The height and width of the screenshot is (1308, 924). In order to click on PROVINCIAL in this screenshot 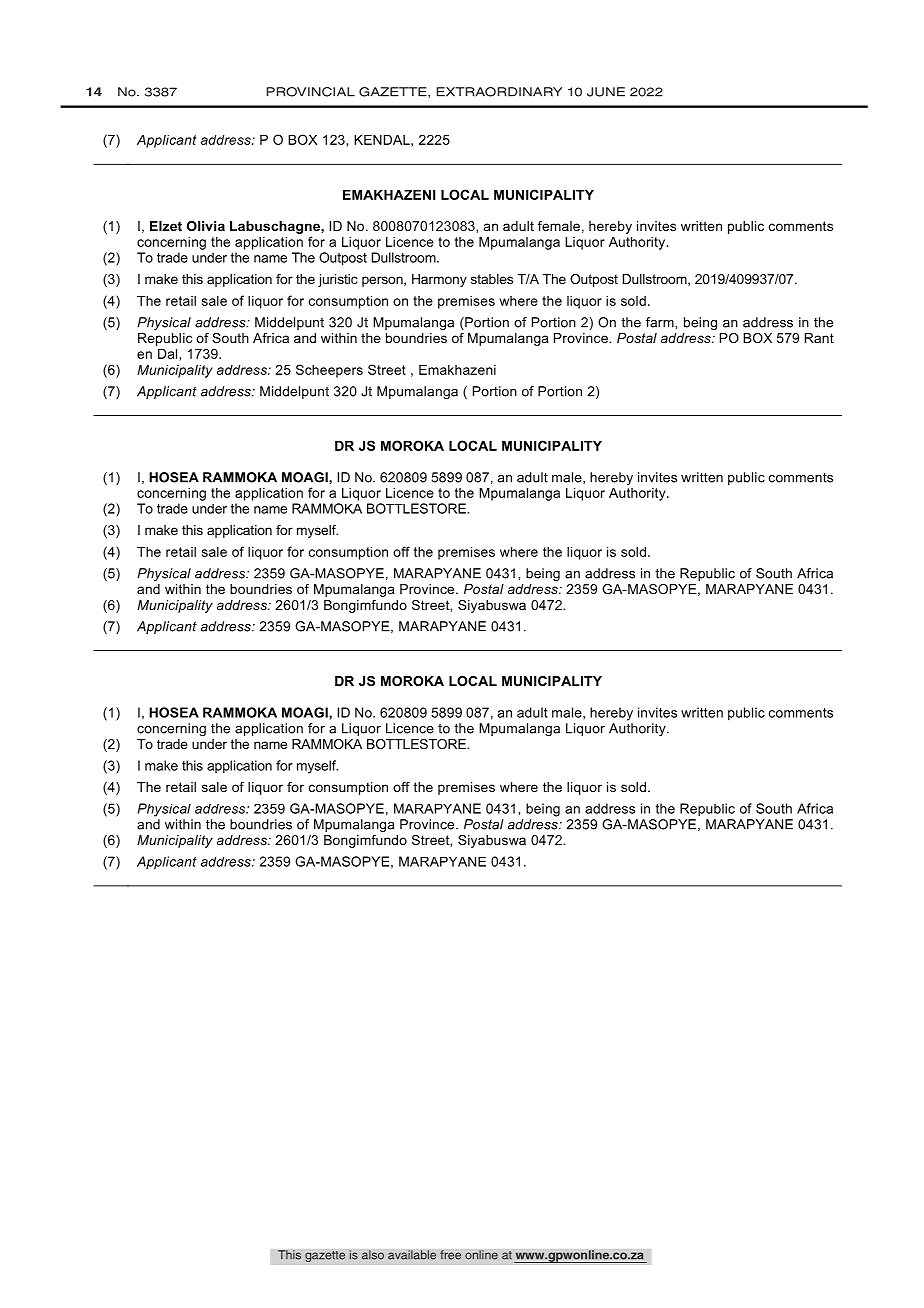, I will do `click(311, 92)`.
